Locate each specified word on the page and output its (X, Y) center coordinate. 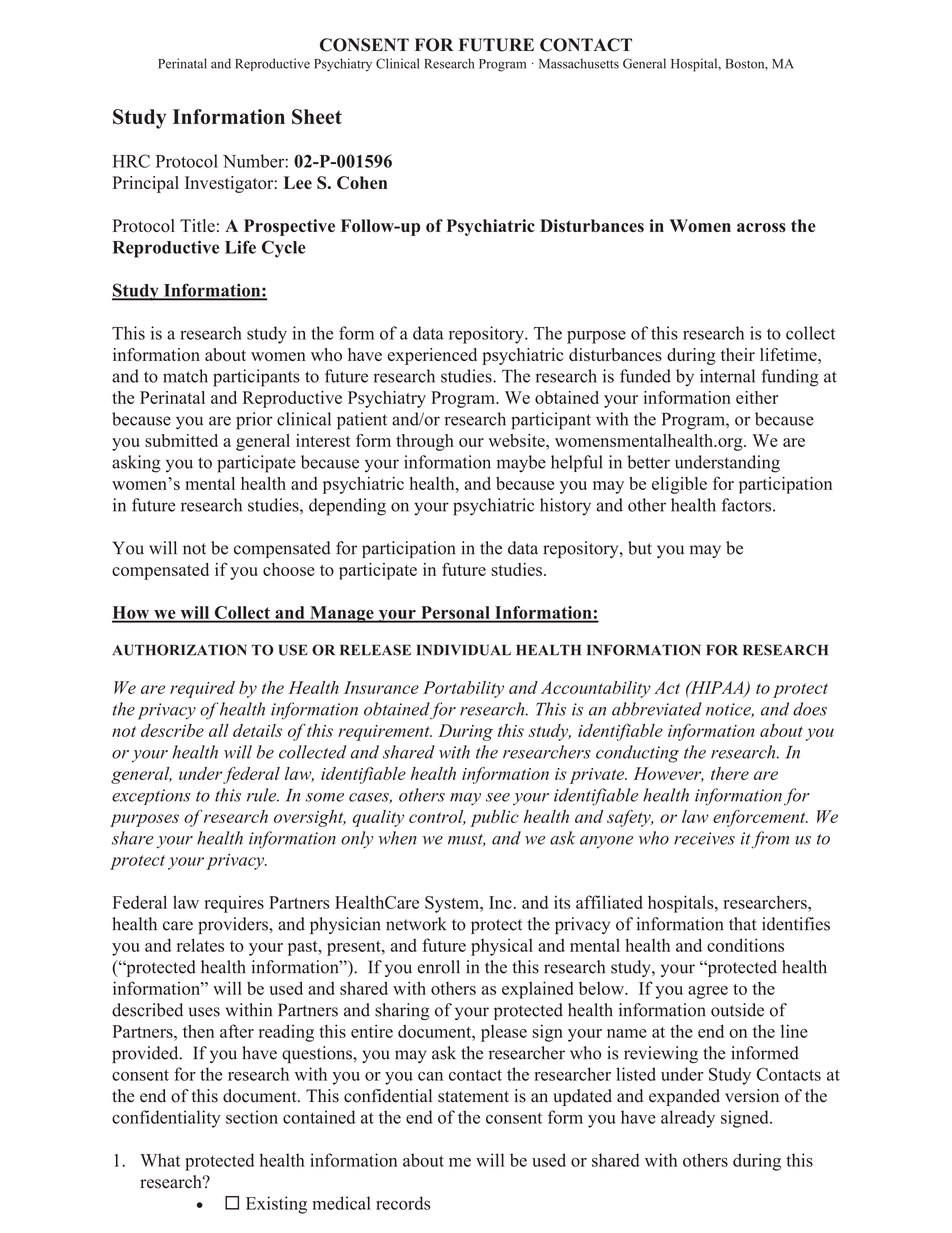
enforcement (760, 818)
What (160, 1160)
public (494, 818)
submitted (181, 440)
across (761, 228)
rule (263, 795)
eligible (679, 485)
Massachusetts (579, 63)
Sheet (317, 117)
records (403, 1203)
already (688, 1119)
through (425, 442)
